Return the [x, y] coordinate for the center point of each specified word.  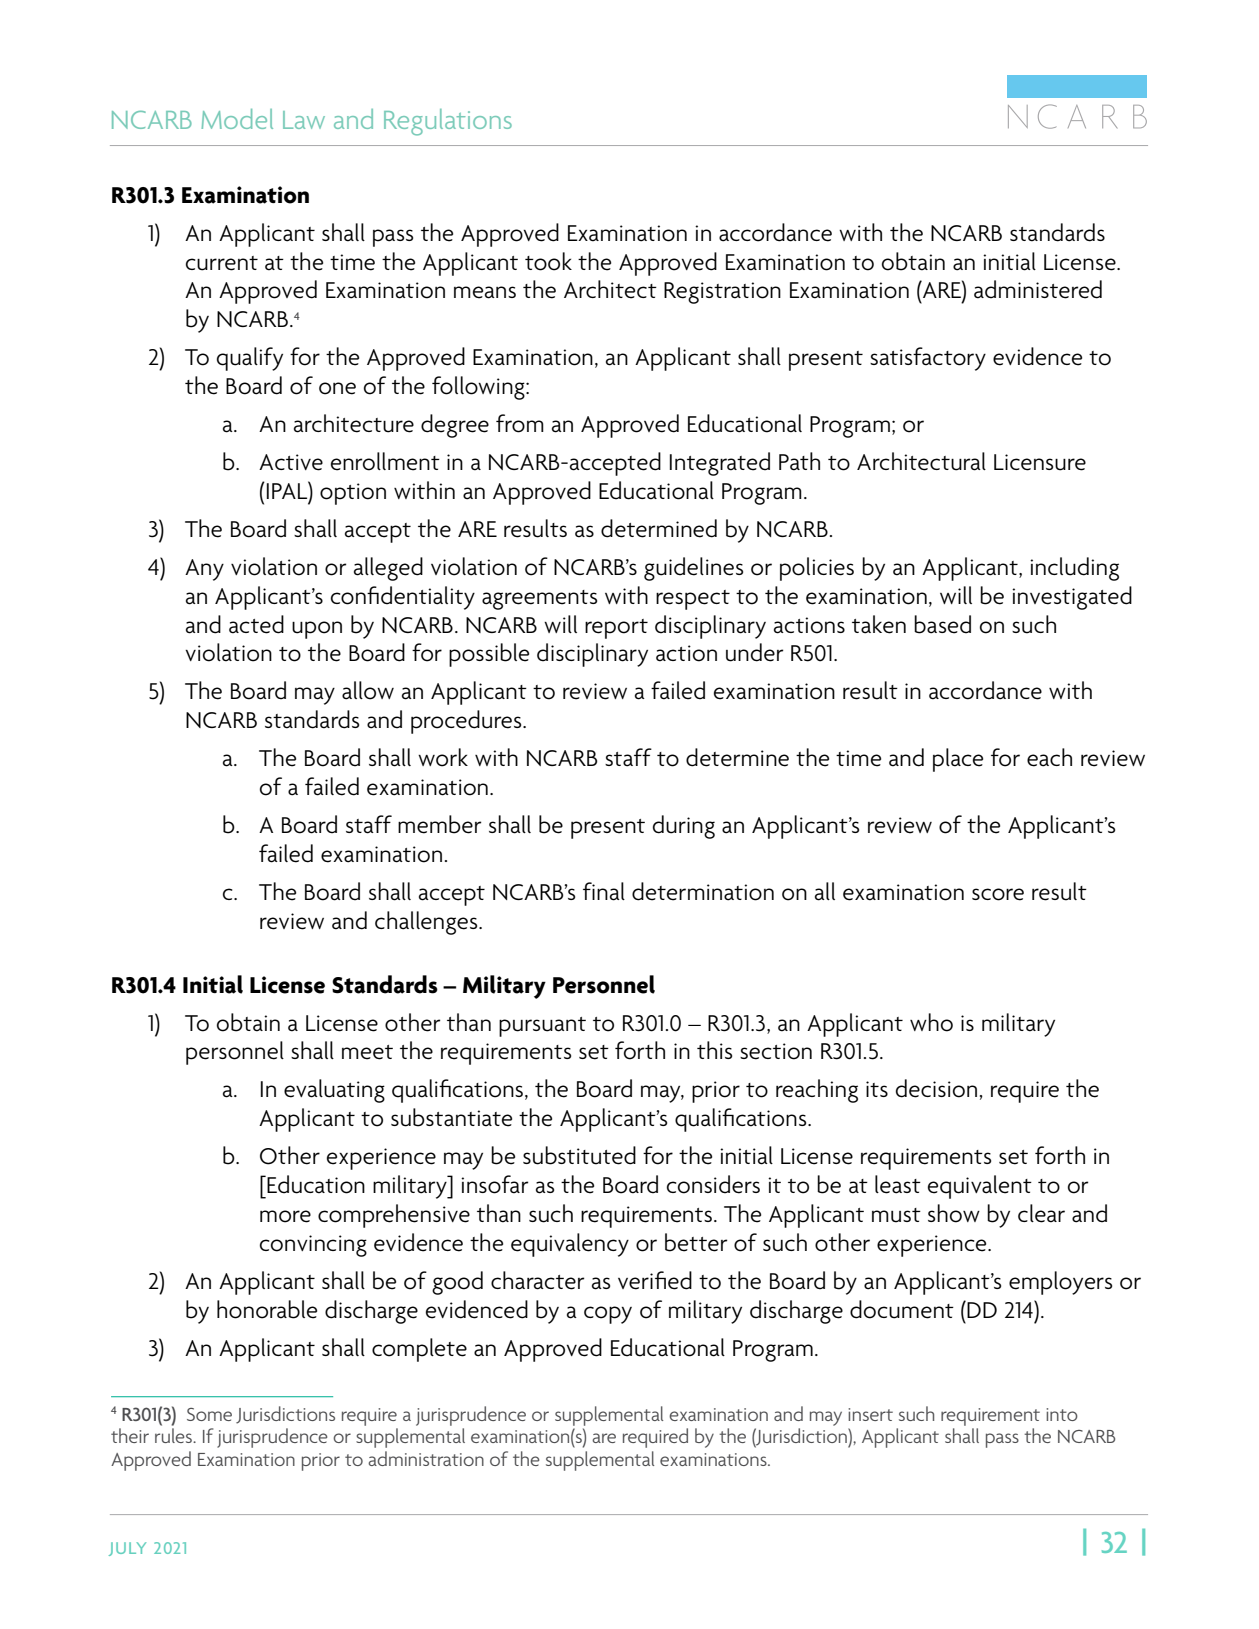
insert [870, 1414]
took [548, 261]
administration [426, 1458]
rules [174, 1435]
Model [237, 119]
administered [1038, 289]
